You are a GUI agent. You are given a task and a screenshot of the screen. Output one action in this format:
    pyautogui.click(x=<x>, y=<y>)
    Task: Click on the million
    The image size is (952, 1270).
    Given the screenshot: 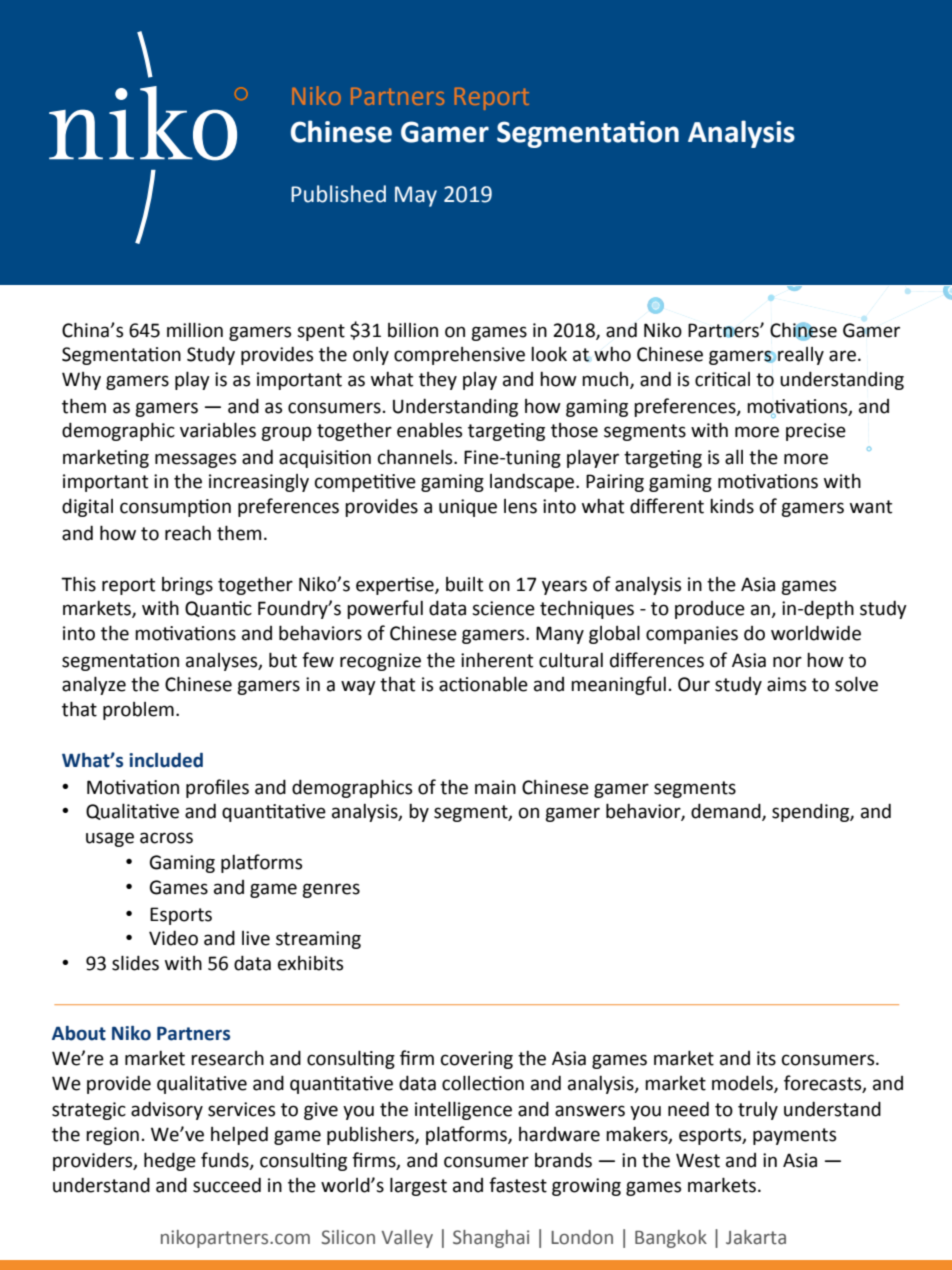 What is the action you would take?
    pyautogui.click(x=195, y=330)
